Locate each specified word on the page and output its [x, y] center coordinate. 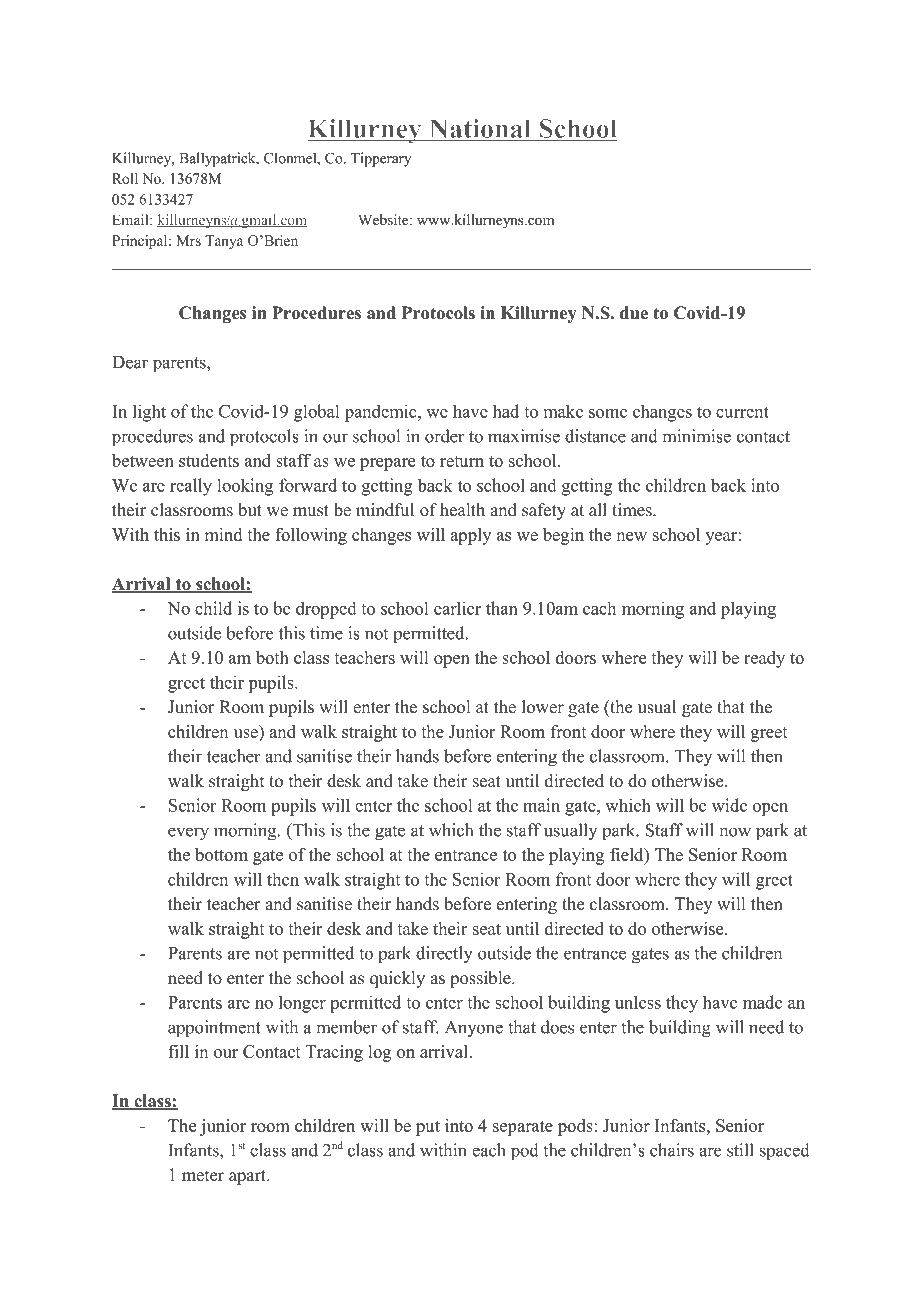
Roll [125, 178]
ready [764, 659]
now [735, 832]
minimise [696, 436]
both [272, 657]
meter [203, 1176]
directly [444, 955]
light [149, 413]
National [480, 130]
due [634, 313]
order [445, 436]
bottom [221, 854]
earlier [457, 608]
